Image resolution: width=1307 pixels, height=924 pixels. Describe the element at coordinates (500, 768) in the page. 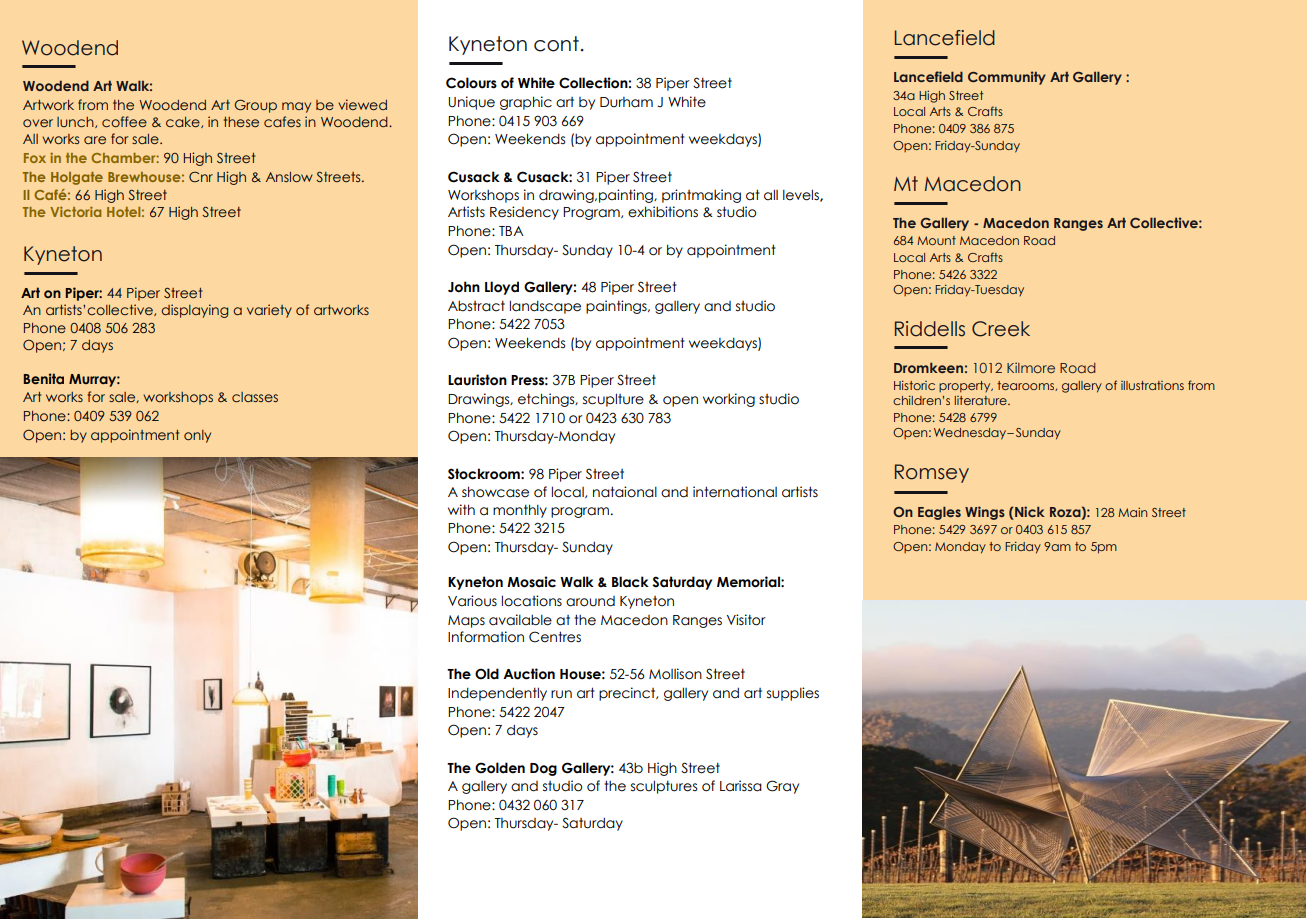

I see `Golden` at that location.
